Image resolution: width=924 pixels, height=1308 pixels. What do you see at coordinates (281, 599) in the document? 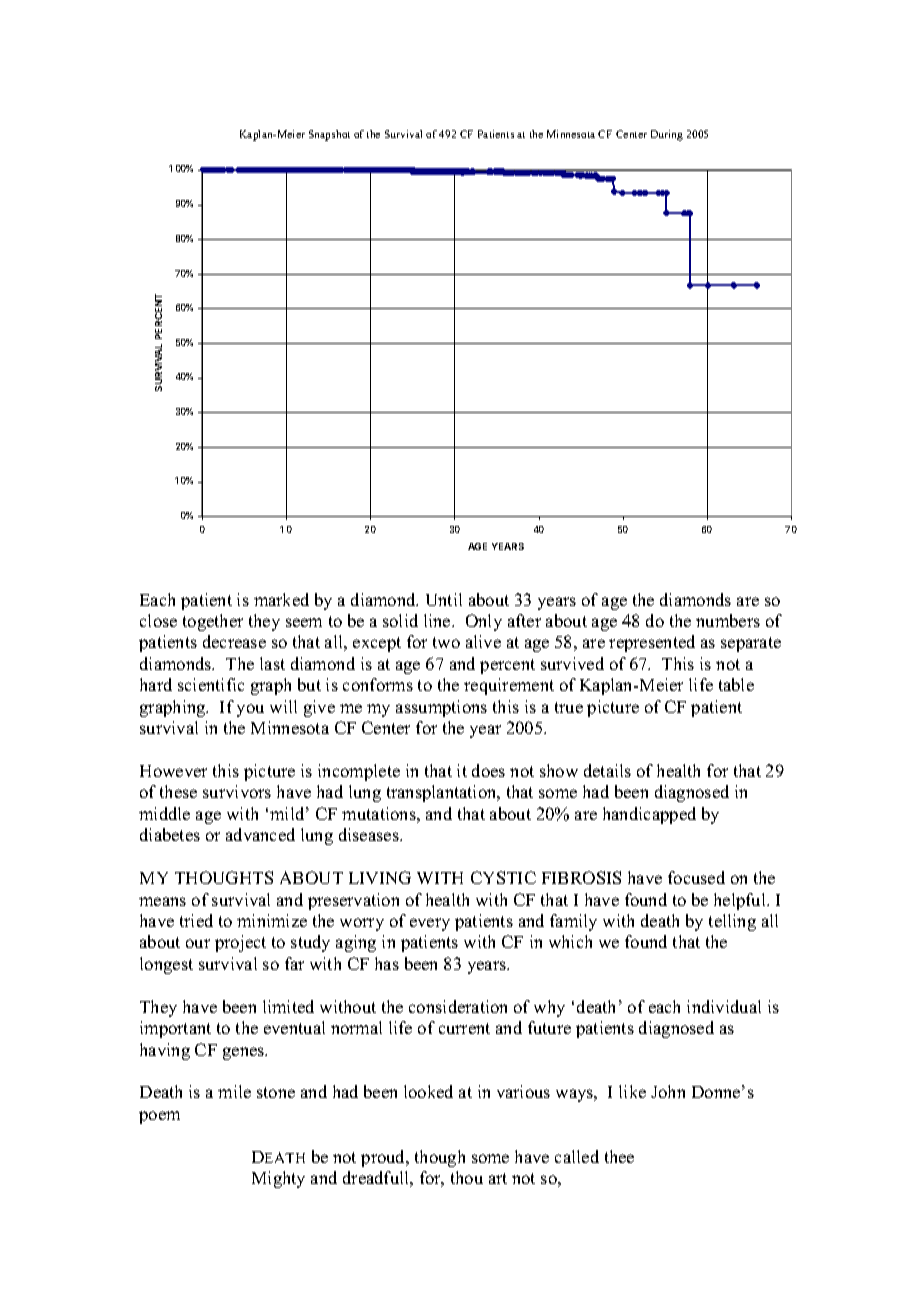
I see `marked` at bounding box center [281, 599].
